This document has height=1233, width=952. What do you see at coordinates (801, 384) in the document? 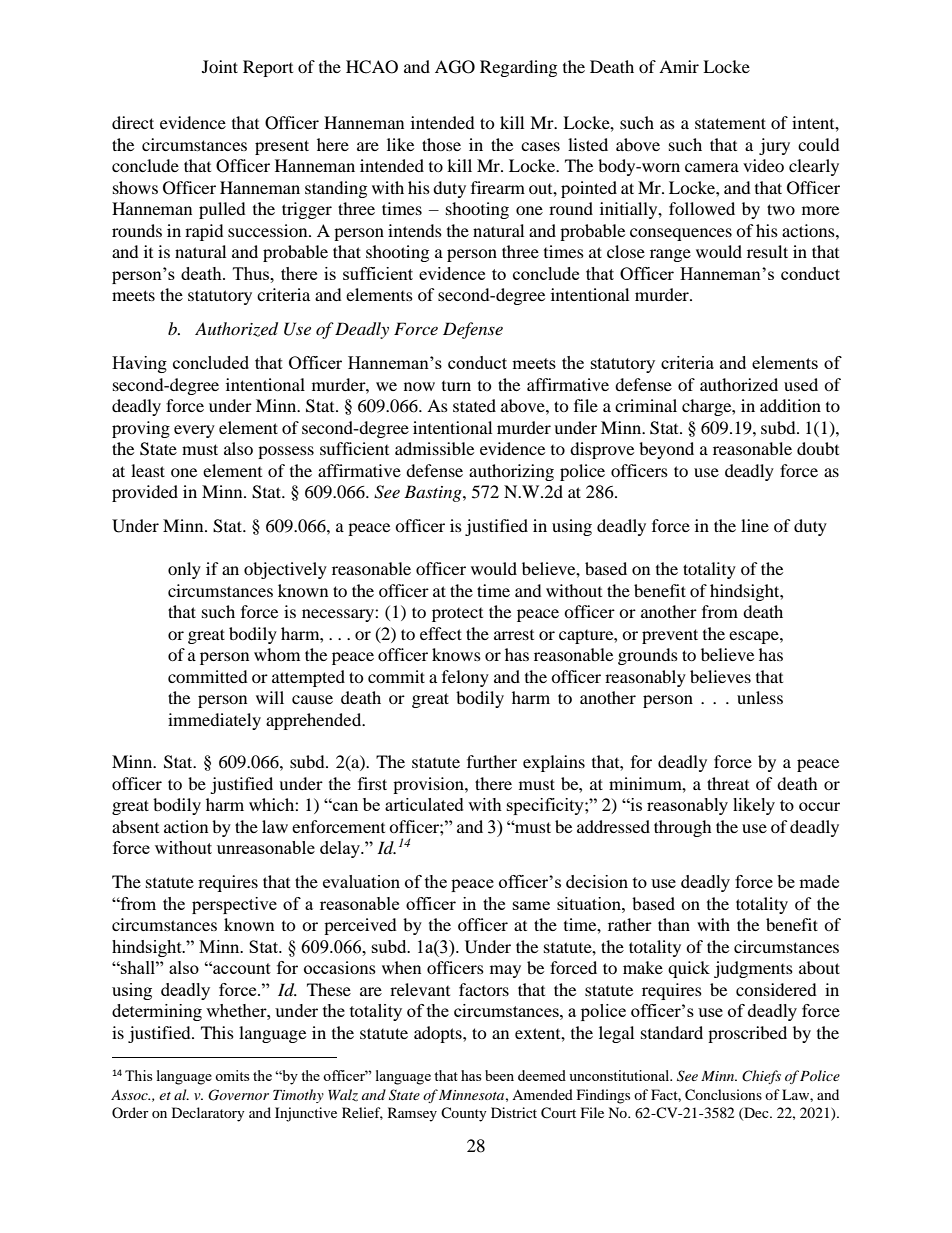
I see `used` at bounding box center [801, 384].
